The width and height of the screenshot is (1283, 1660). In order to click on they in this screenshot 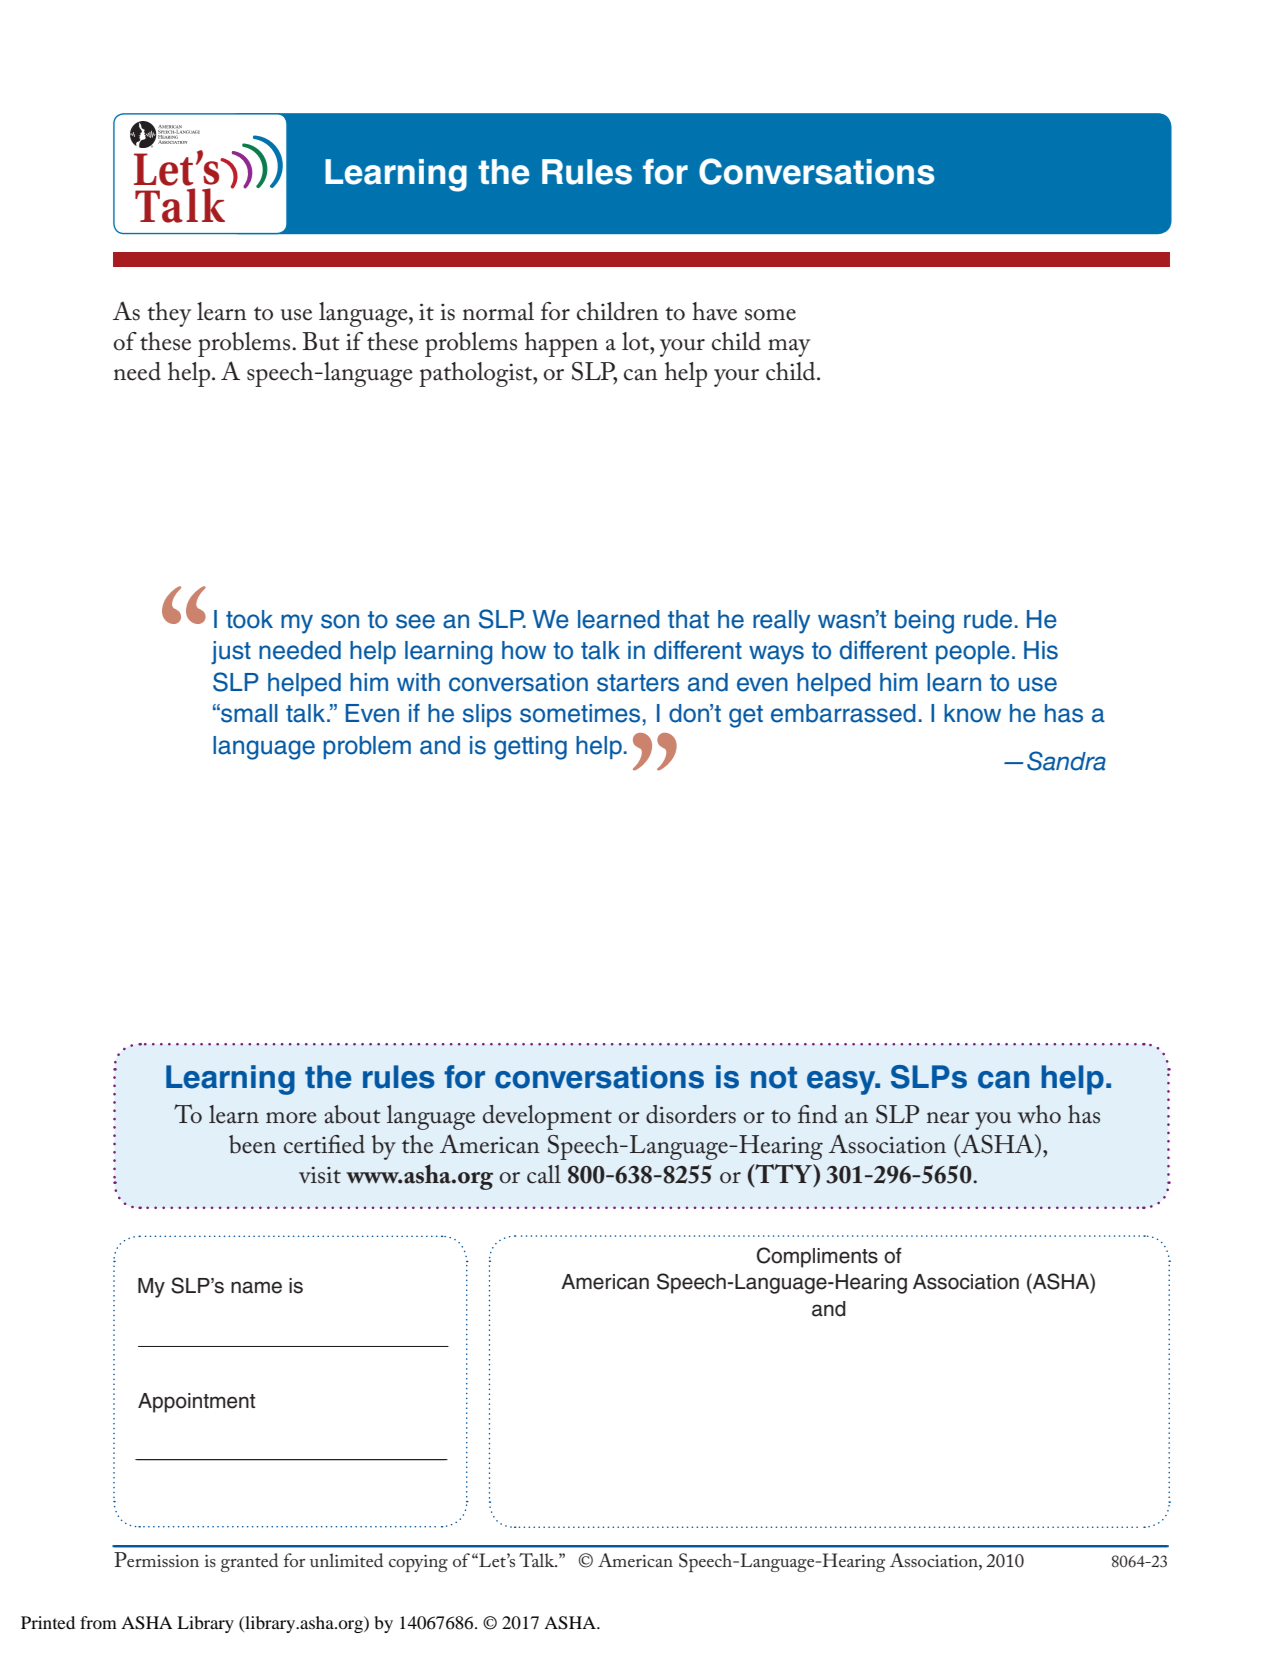, I will do `click(169, 314)`.
